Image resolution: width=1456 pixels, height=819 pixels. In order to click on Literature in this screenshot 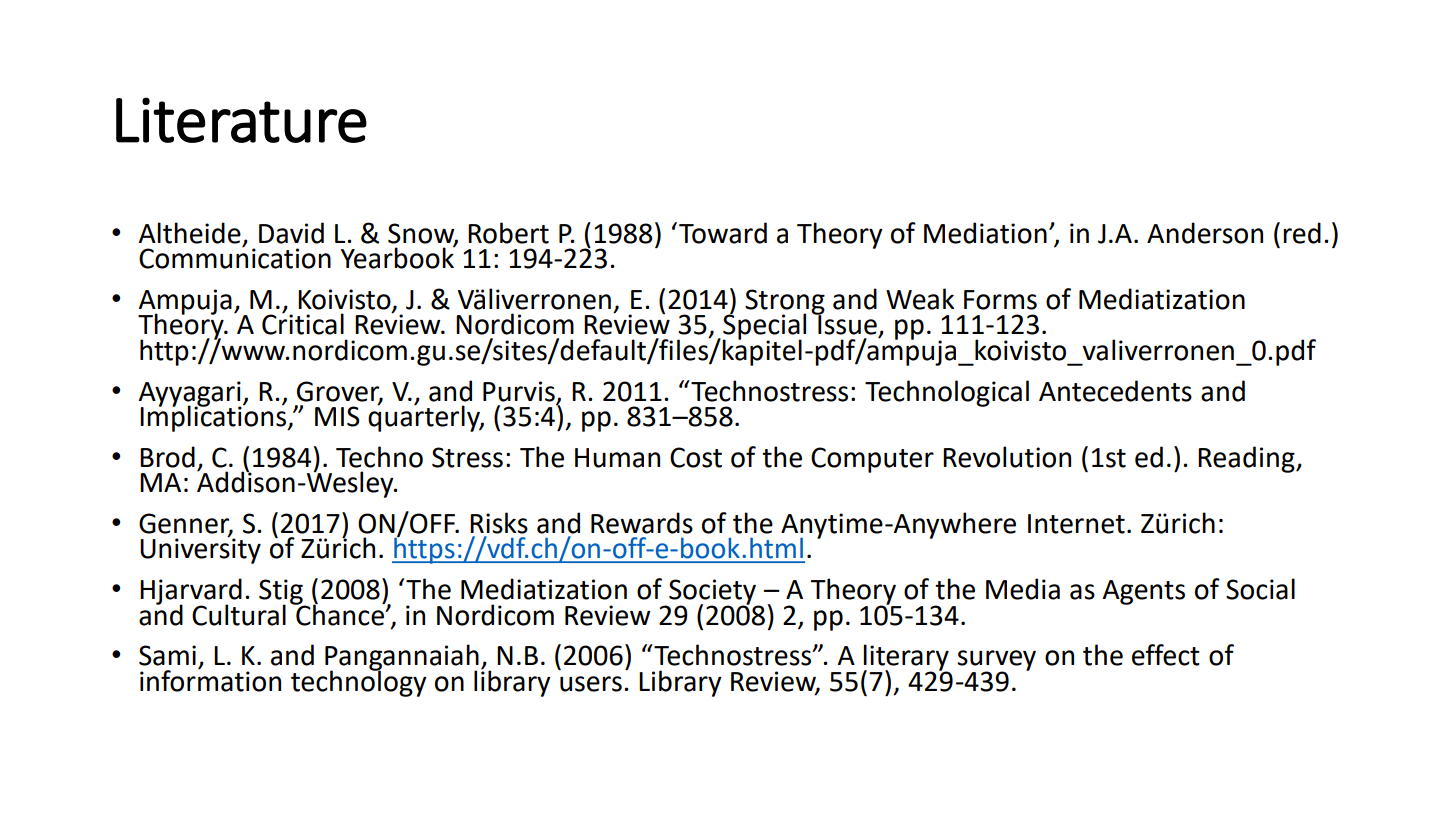, I will do `click(241, 120)`.
